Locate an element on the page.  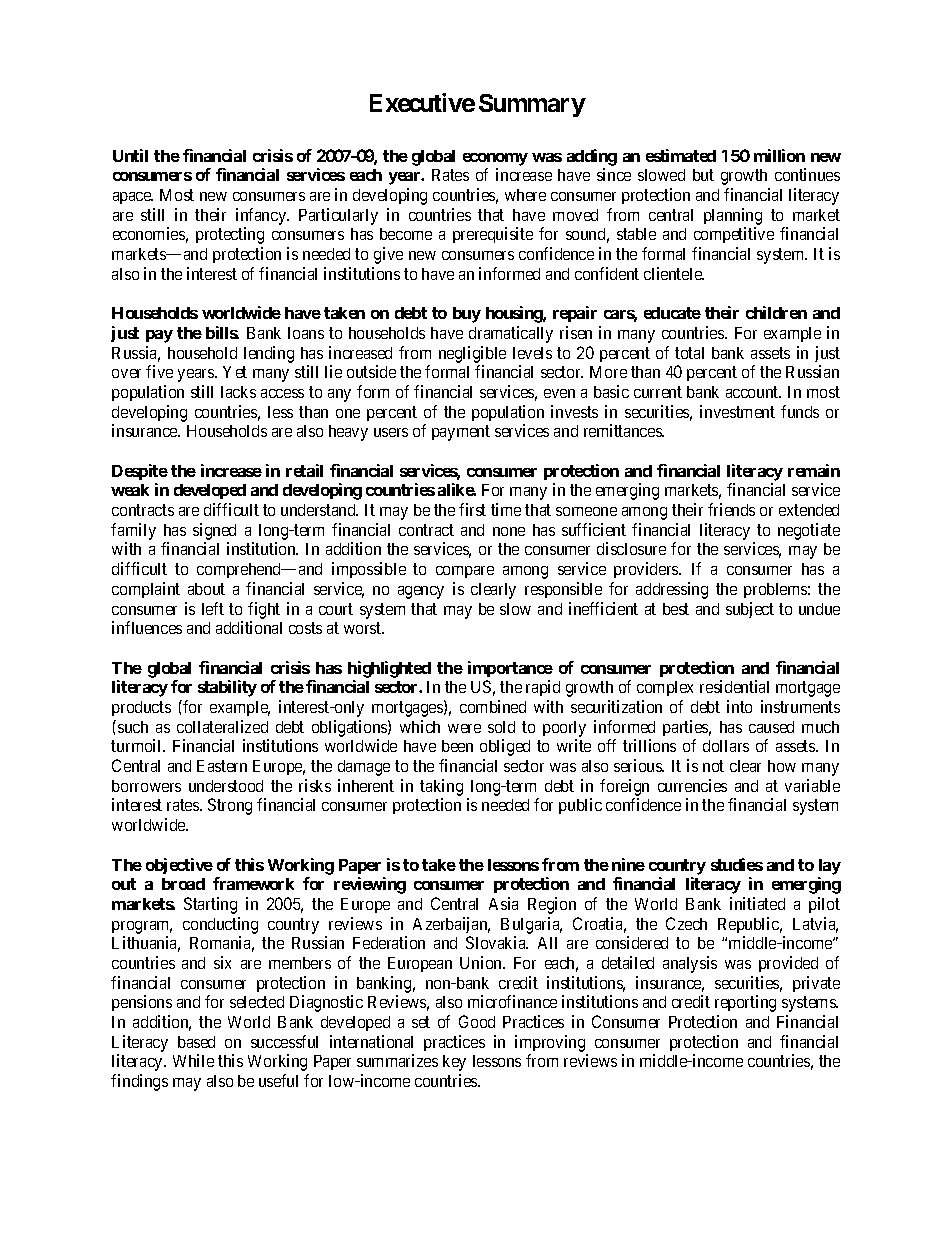
dollars is located at coordinates (726, 746).
